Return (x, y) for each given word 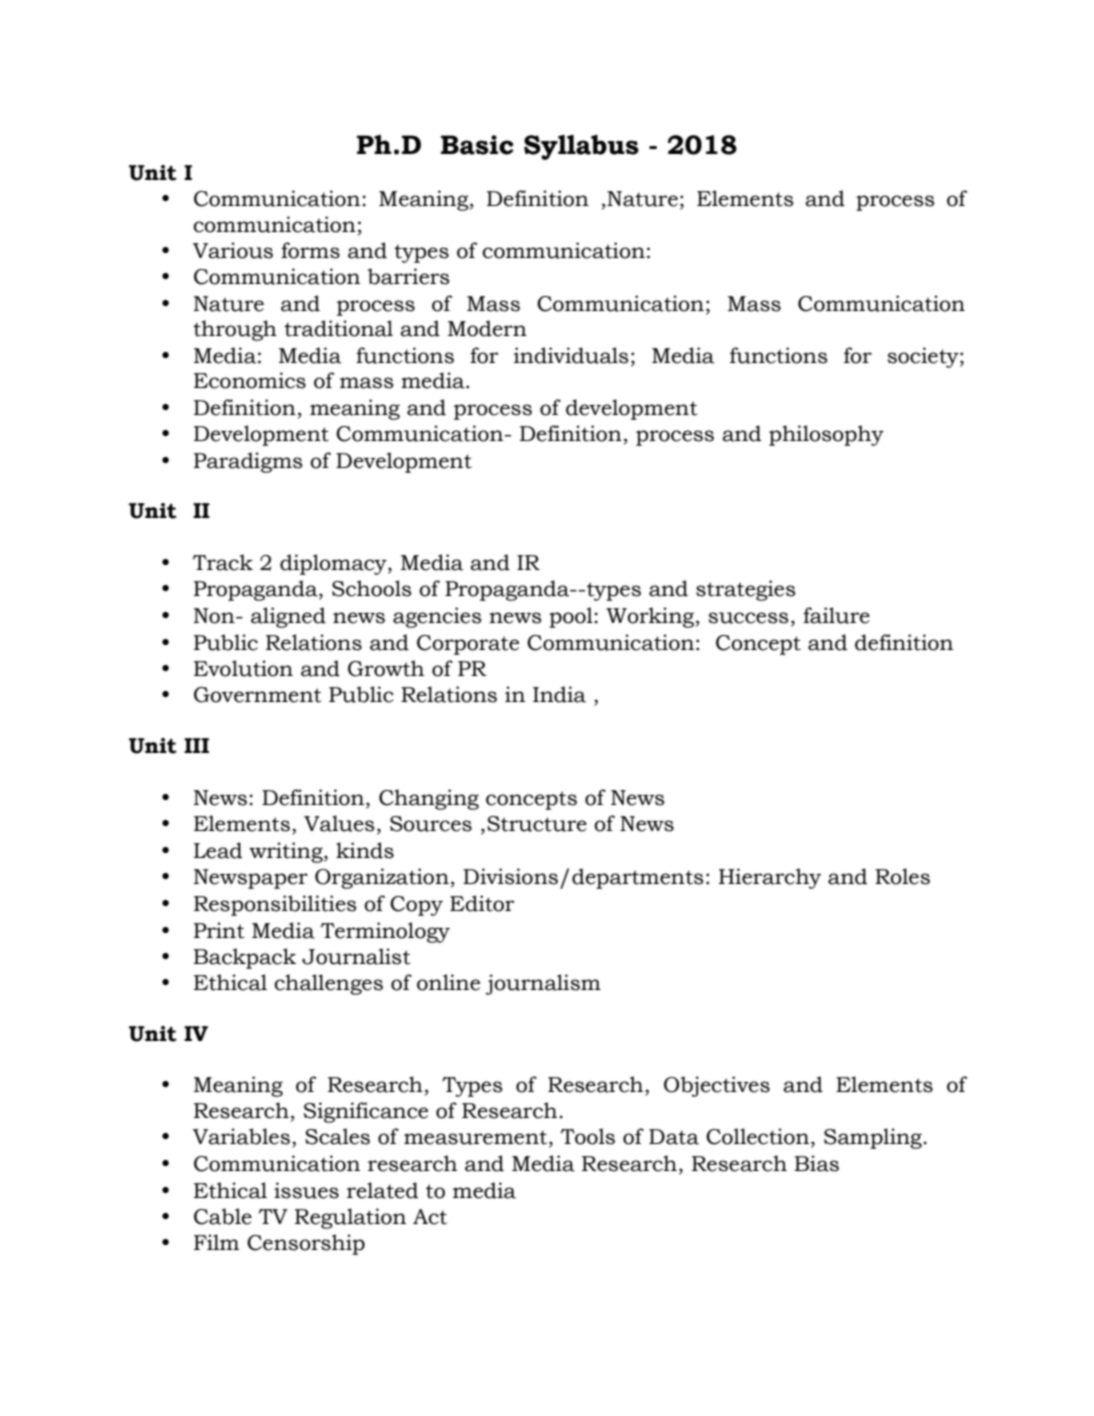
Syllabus (581, 147)
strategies (746, 590)
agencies (437, 617)
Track (223, 562)
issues (306, 1190)
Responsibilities (275, 905)
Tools (588, 1136)
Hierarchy (770, 878)
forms (310, 250)
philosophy (826, 435)
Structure (537, 824)
